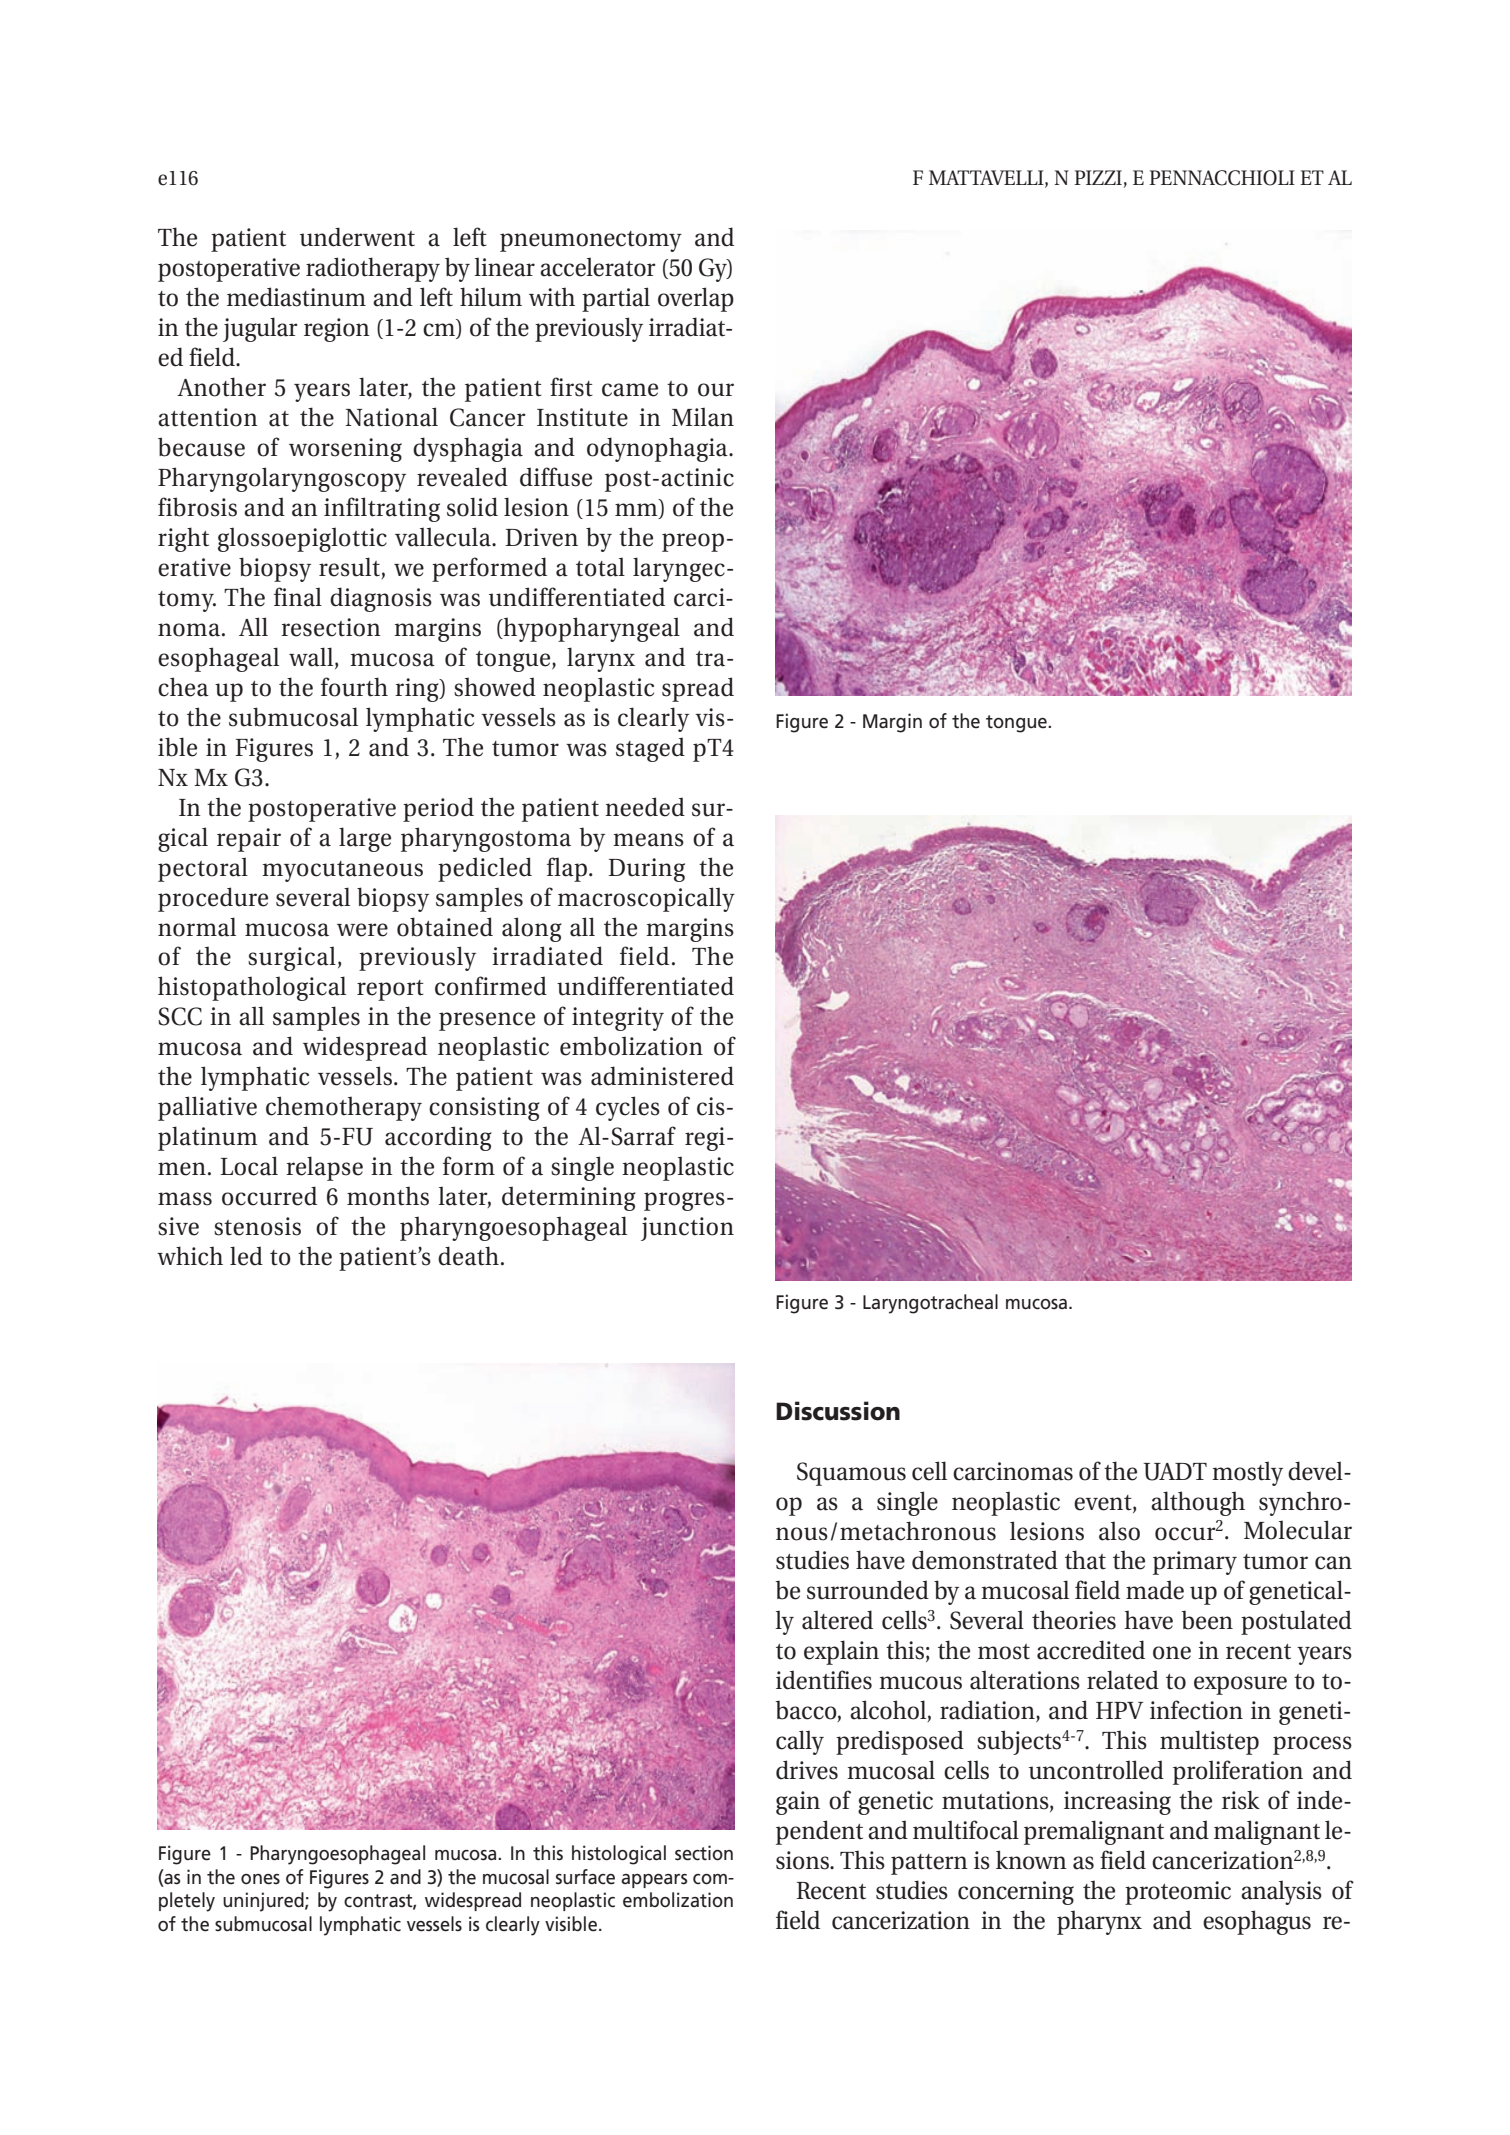  I want to click on mediastinum, so click(296, 297).
